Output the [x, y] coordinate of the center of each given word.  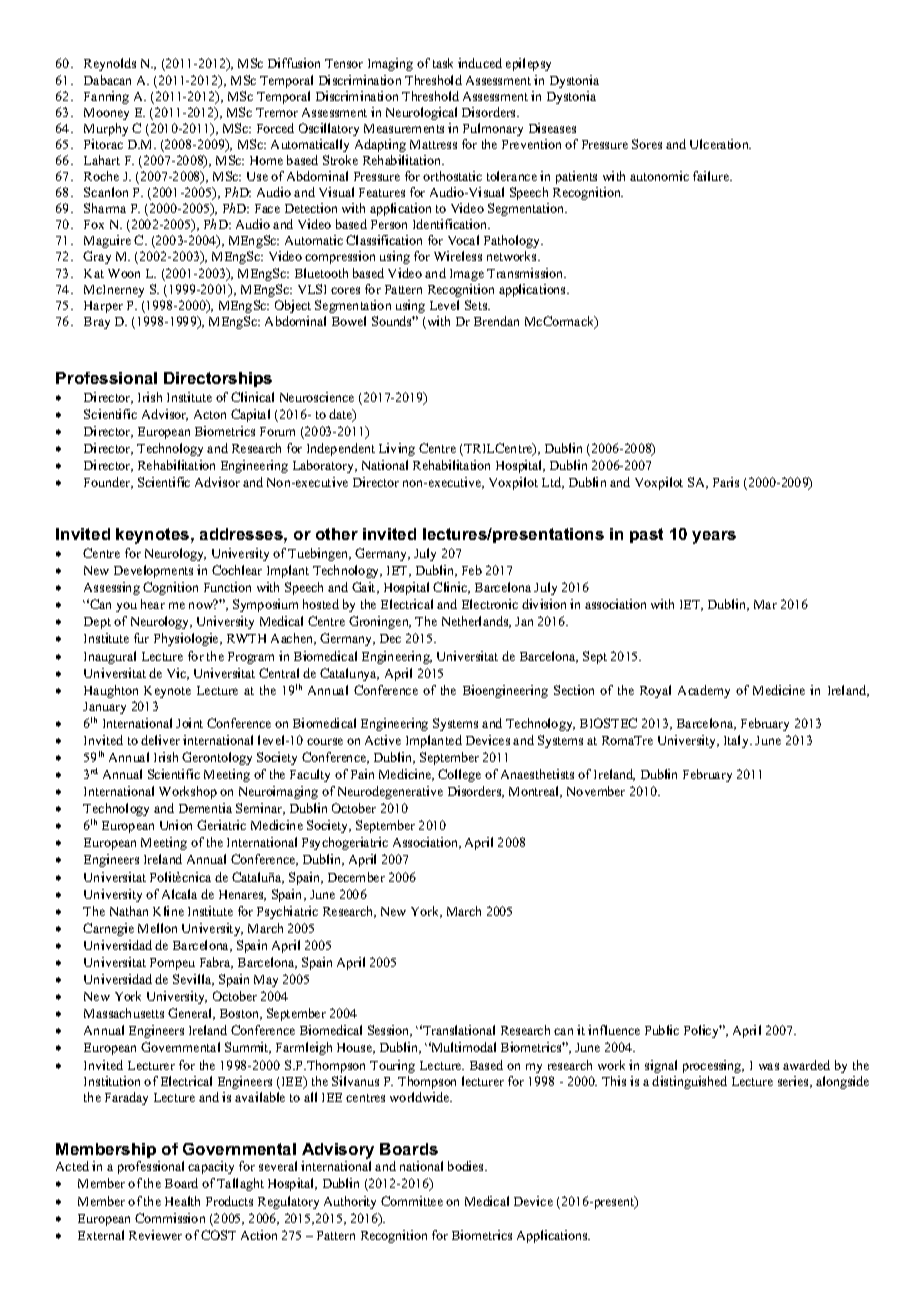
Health [182, 1201]
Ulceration [720, 144]
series [794, 1082]
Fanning [106, 97]
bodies [467, 1166]
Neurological [421, 113]
